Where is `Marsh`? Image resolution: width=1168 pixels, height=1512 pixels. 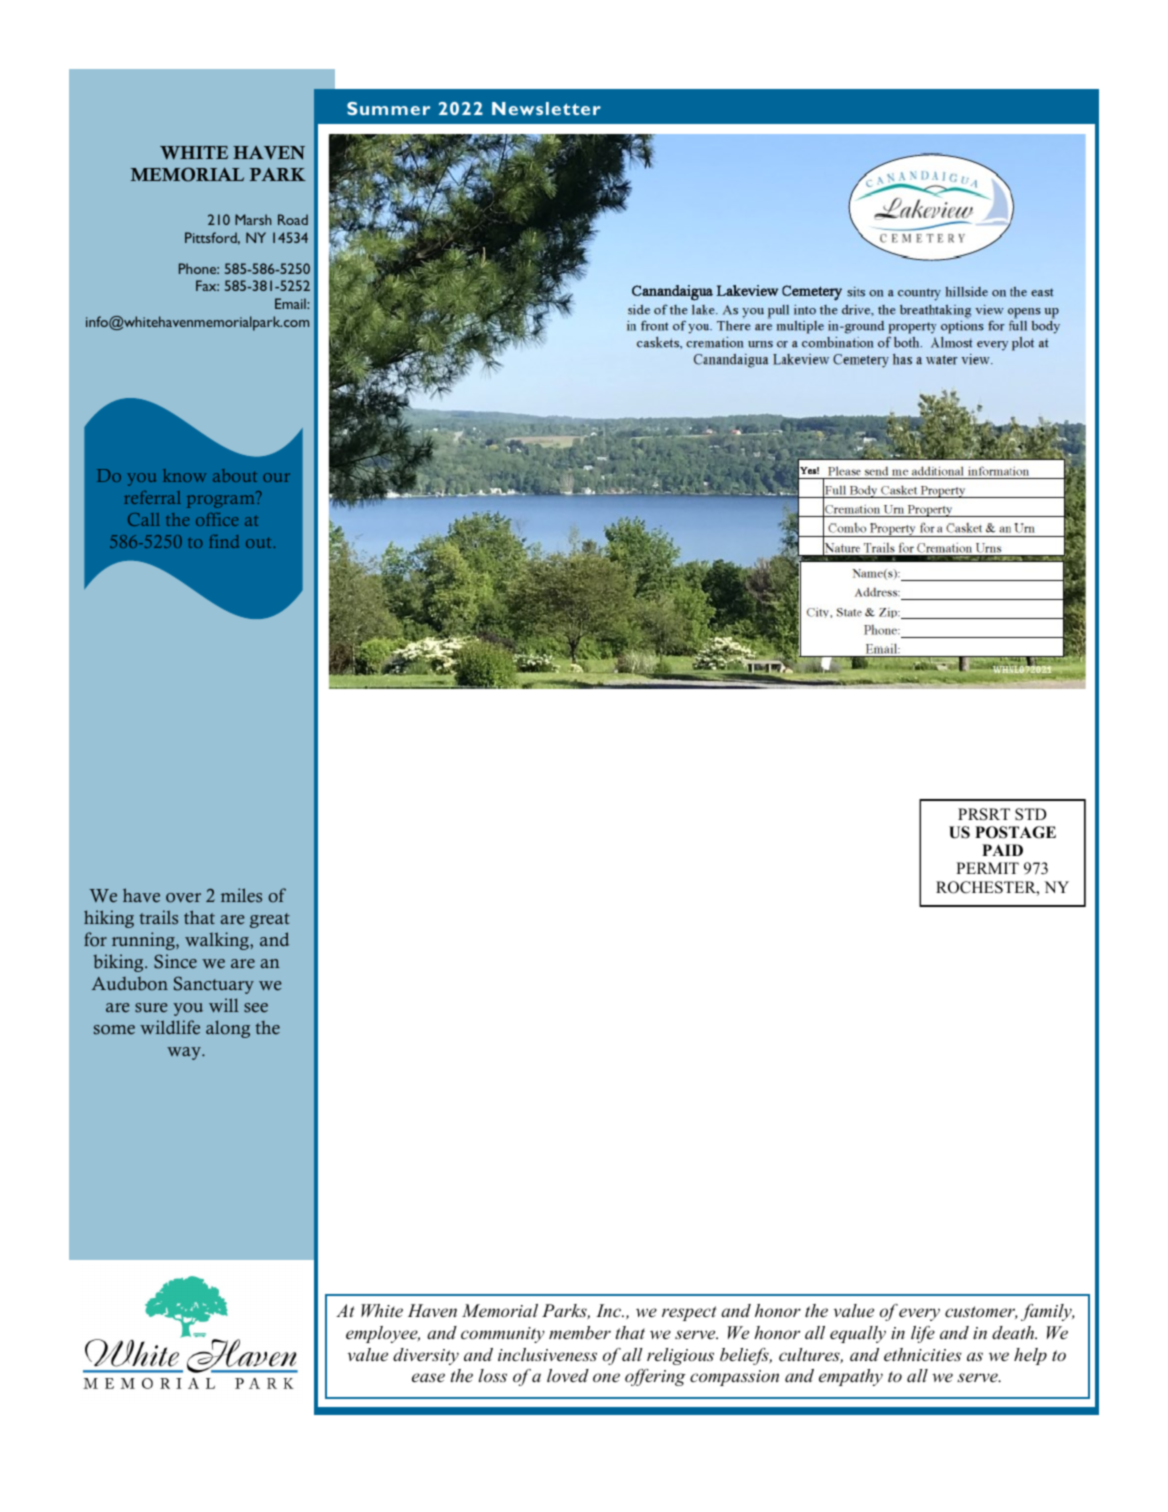 Marsh is located at coordinates (253, 219).
